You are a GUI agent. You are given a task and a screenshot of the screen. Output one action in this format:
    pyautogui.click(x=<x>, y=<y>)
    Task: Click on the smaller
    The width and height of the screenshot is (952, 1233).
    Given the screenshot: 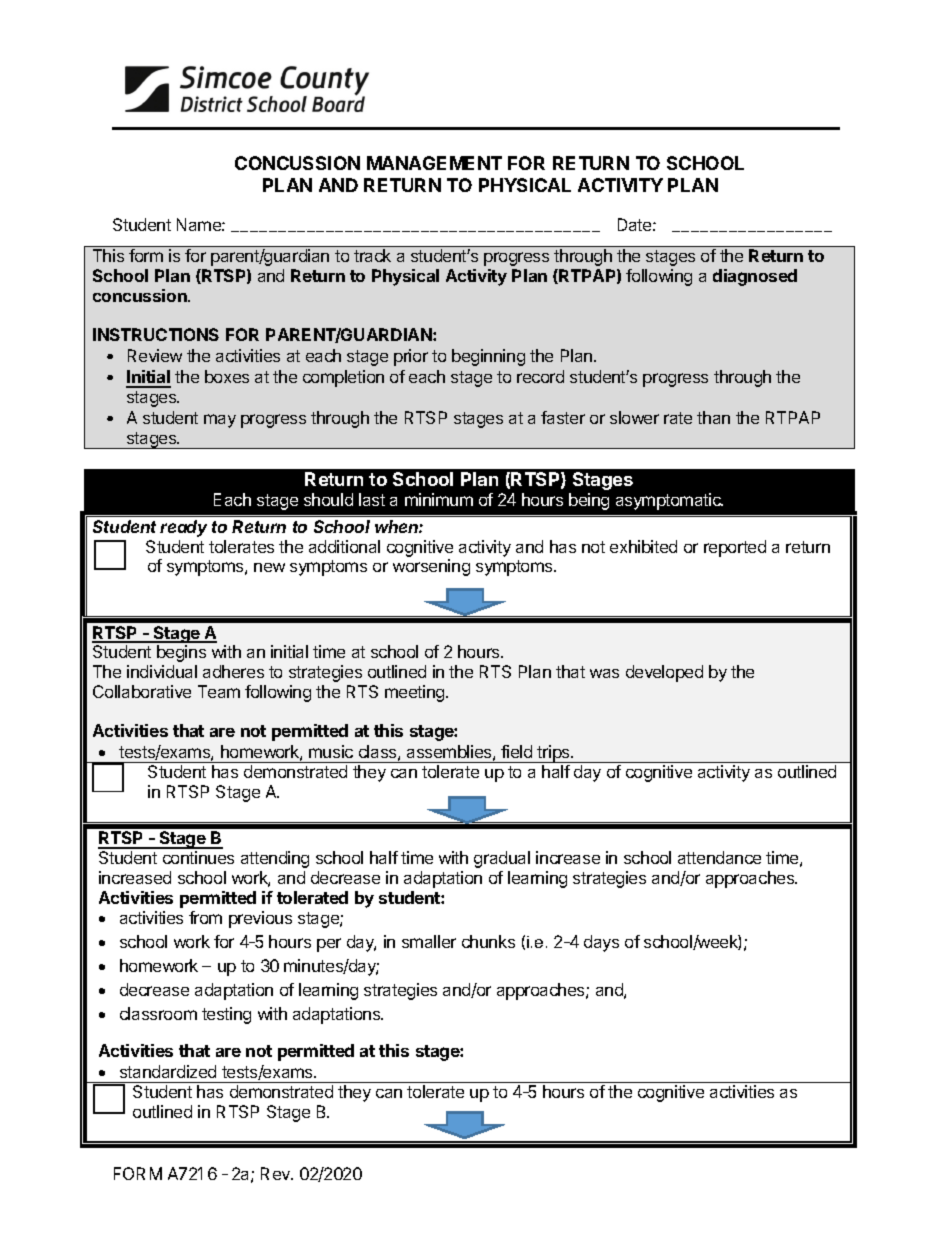 What is the action you would take?
    pyautogui.click(x=429, y=941)
